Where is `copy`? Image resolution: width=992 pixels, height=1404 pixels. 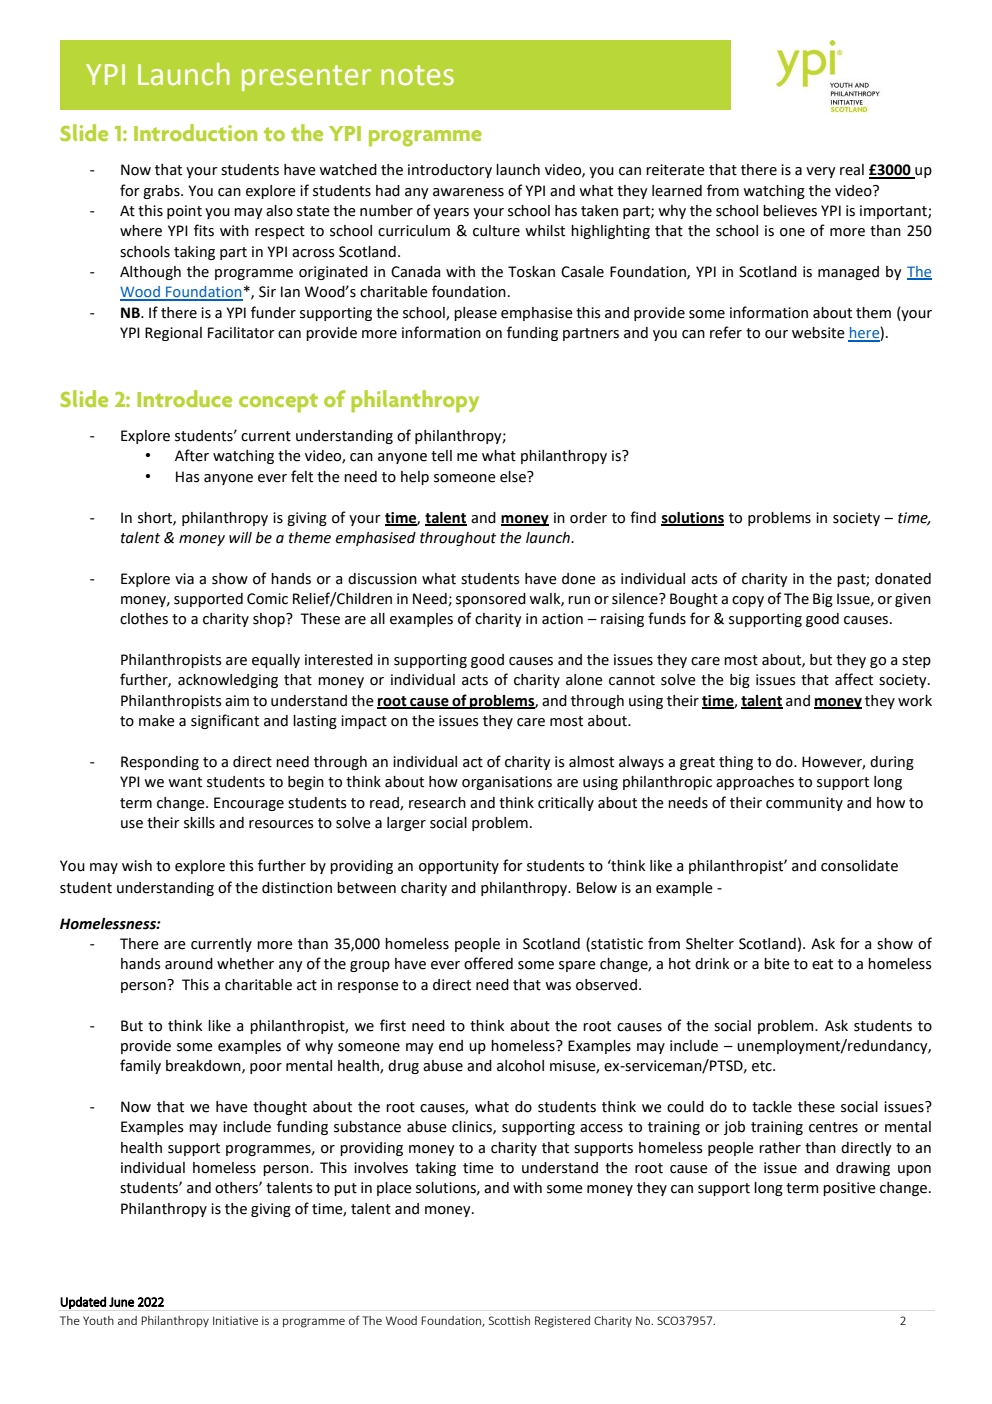 copy is located at coordinates (748, 601).
